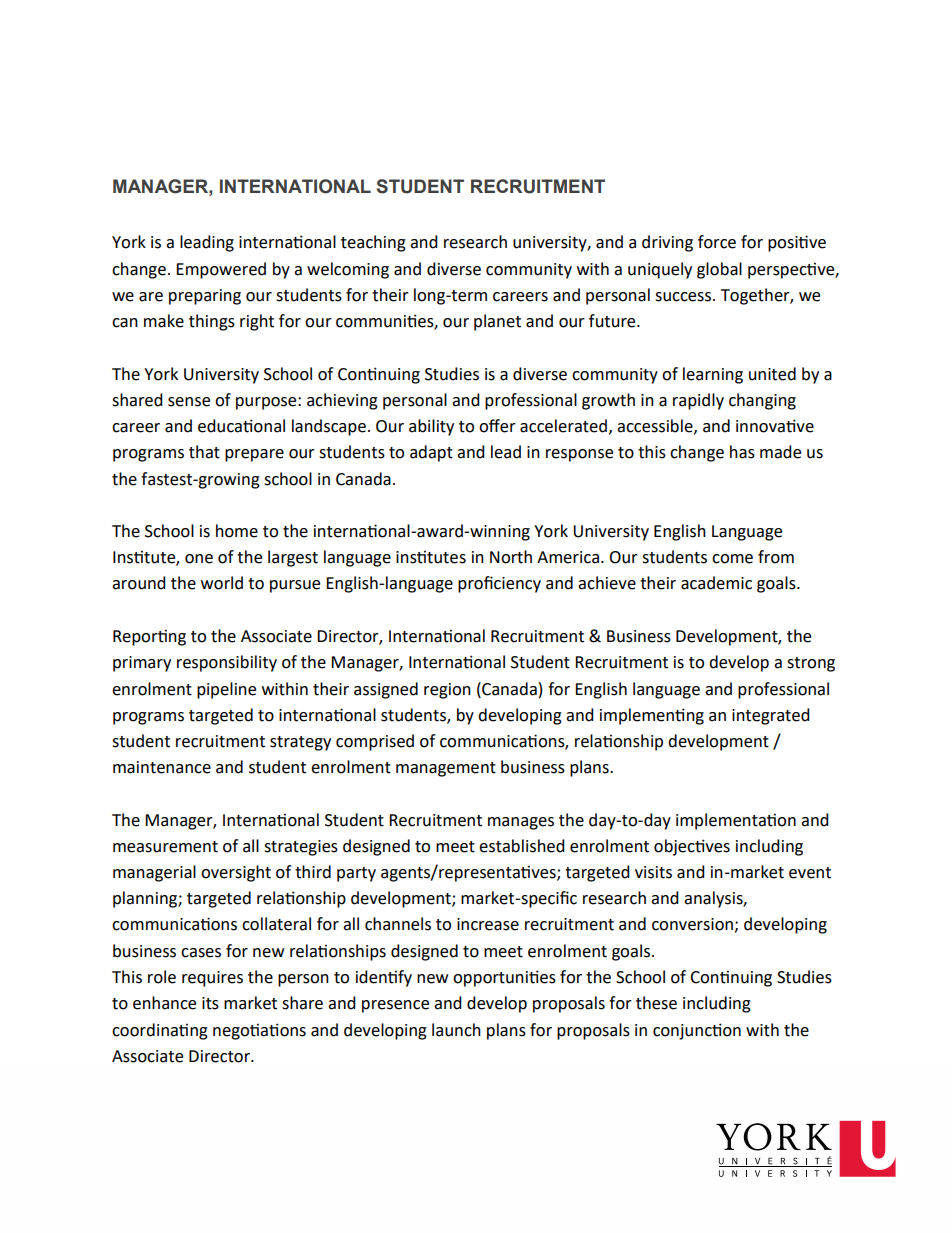 The width and height of the screenshot is (952, 1233). What do you see at coordinates (719, 270) in the screenshot?
I see `global` at bounding box center [719, 270].
